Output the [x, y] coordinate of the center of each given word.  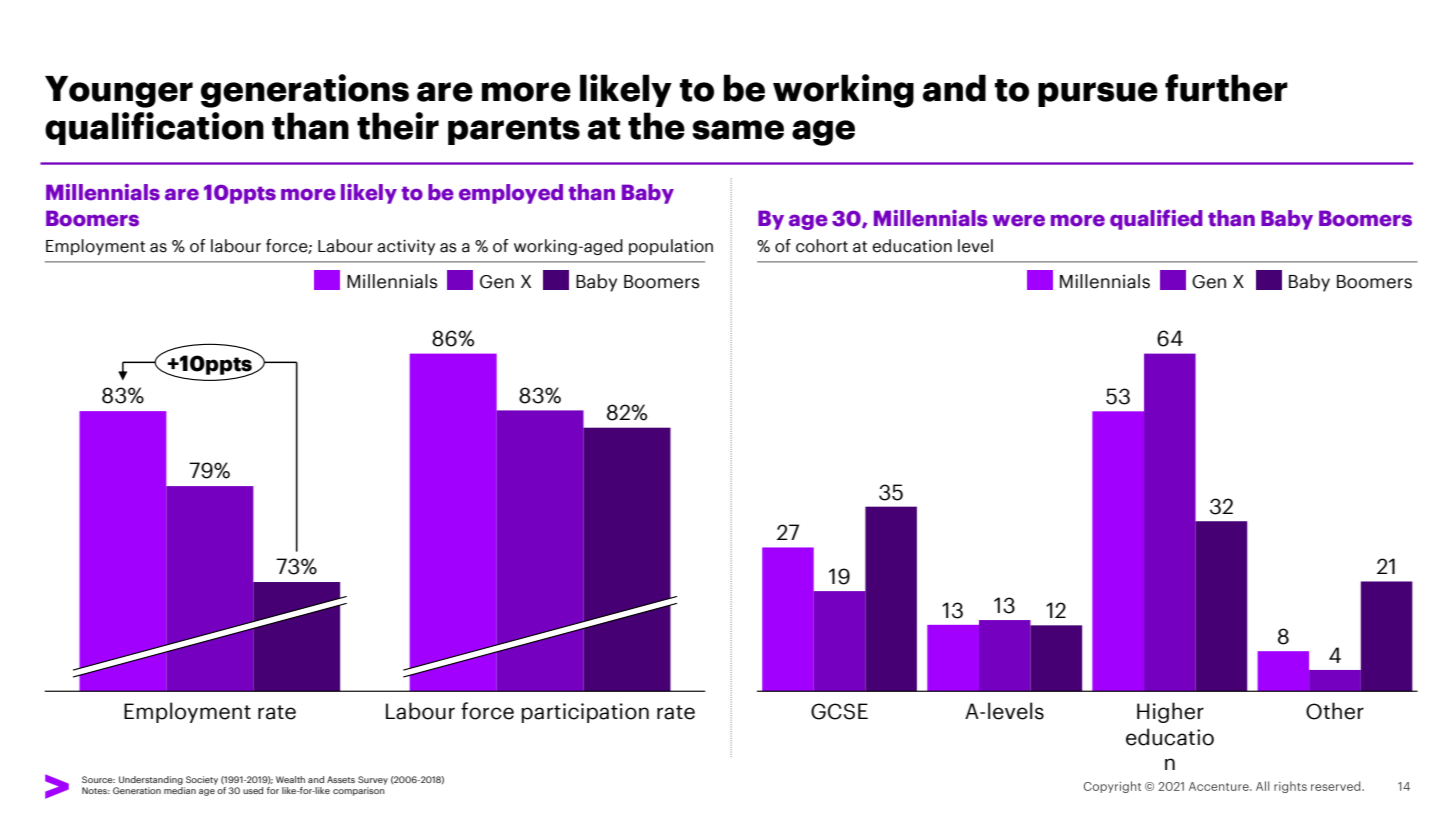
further [1226, 88]
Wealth [290, 779]
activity [406, 247]
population [671, 247]
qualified [1156, 220]
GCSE [839, 711]
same [738, 130]
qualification [154, 128]
